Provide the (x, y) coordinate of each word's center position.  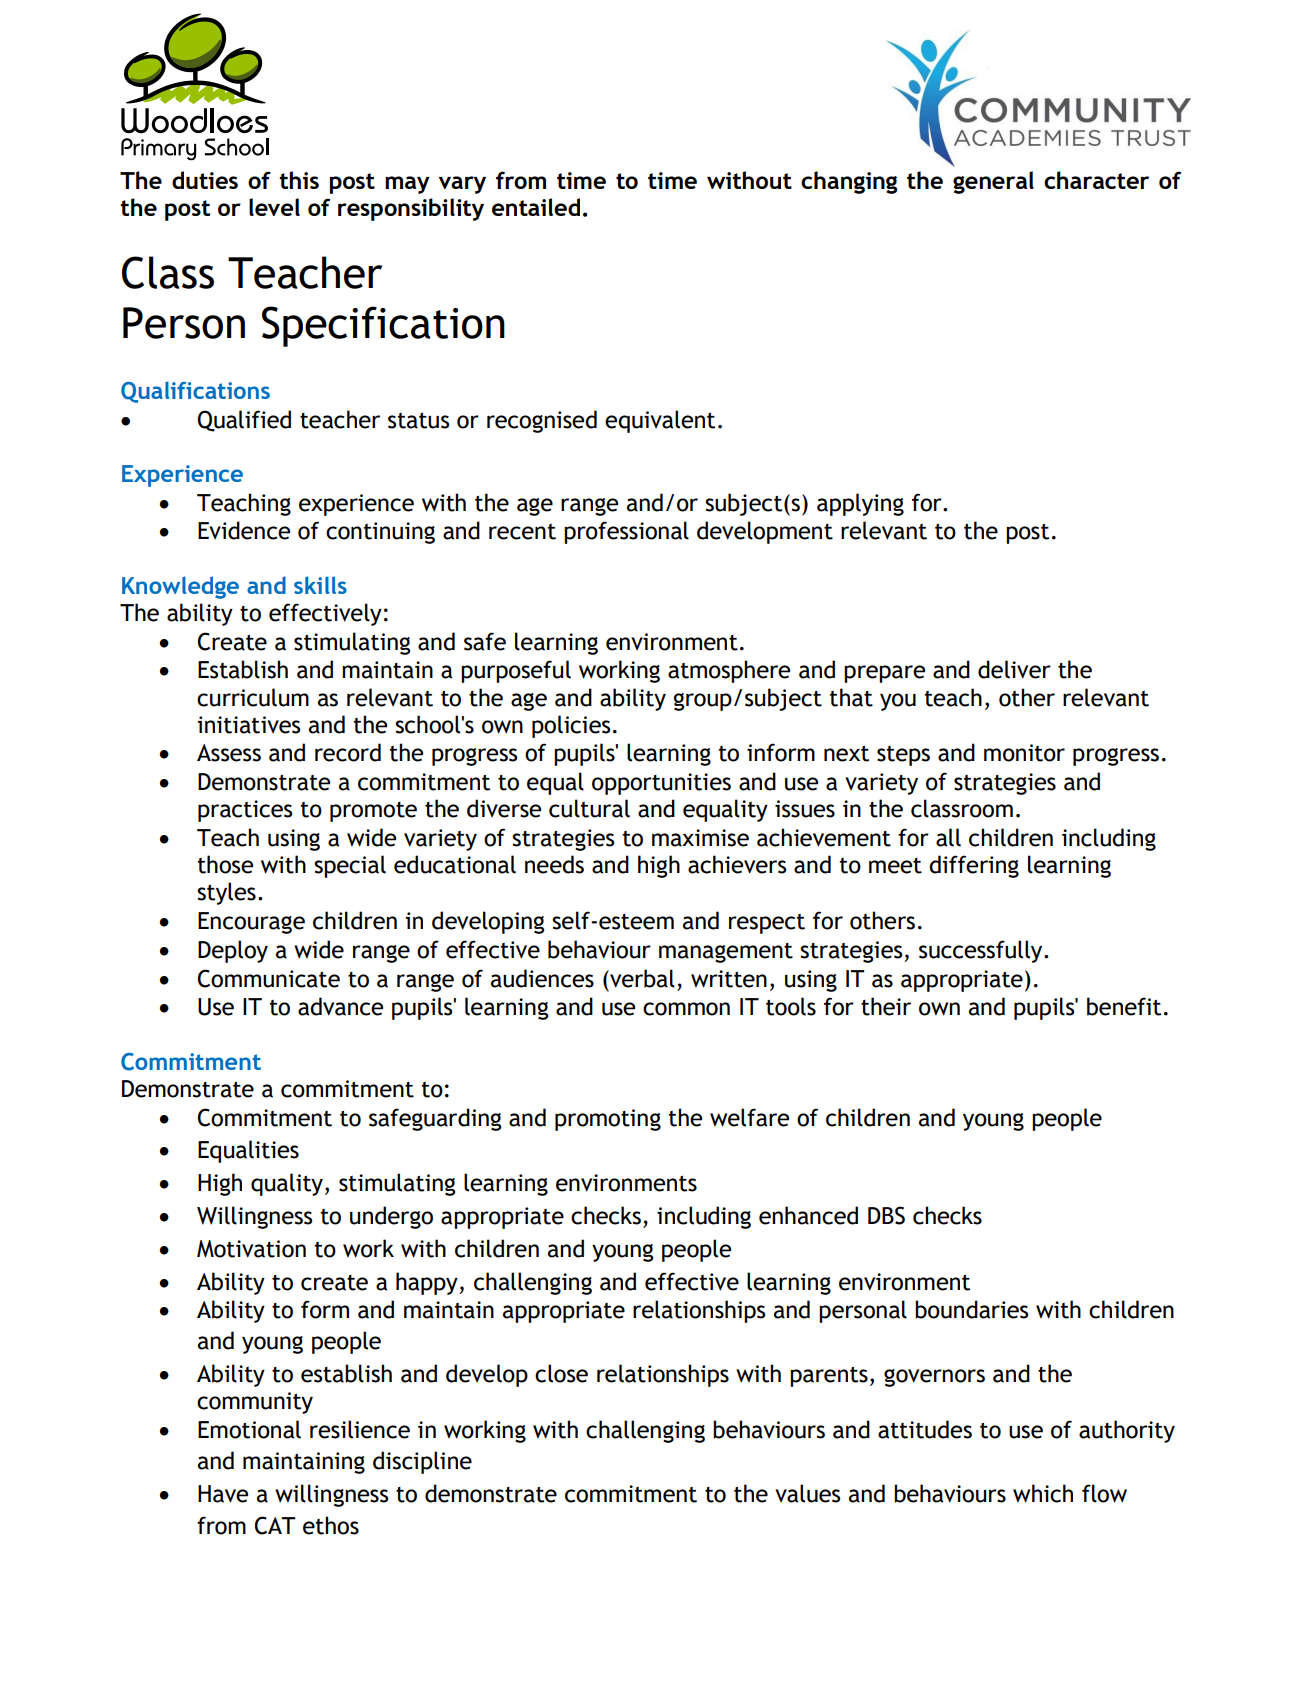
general (993, 182)
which (1043, 1493)
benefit (1124, 1006)
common (686, 1009)
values (807, 1493)
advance (340, 1006)
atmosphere (729, 671)
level (274, 207)
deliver (1014, 669)
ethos (331, 1525)
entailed (536, 207)
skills (320, 585)
